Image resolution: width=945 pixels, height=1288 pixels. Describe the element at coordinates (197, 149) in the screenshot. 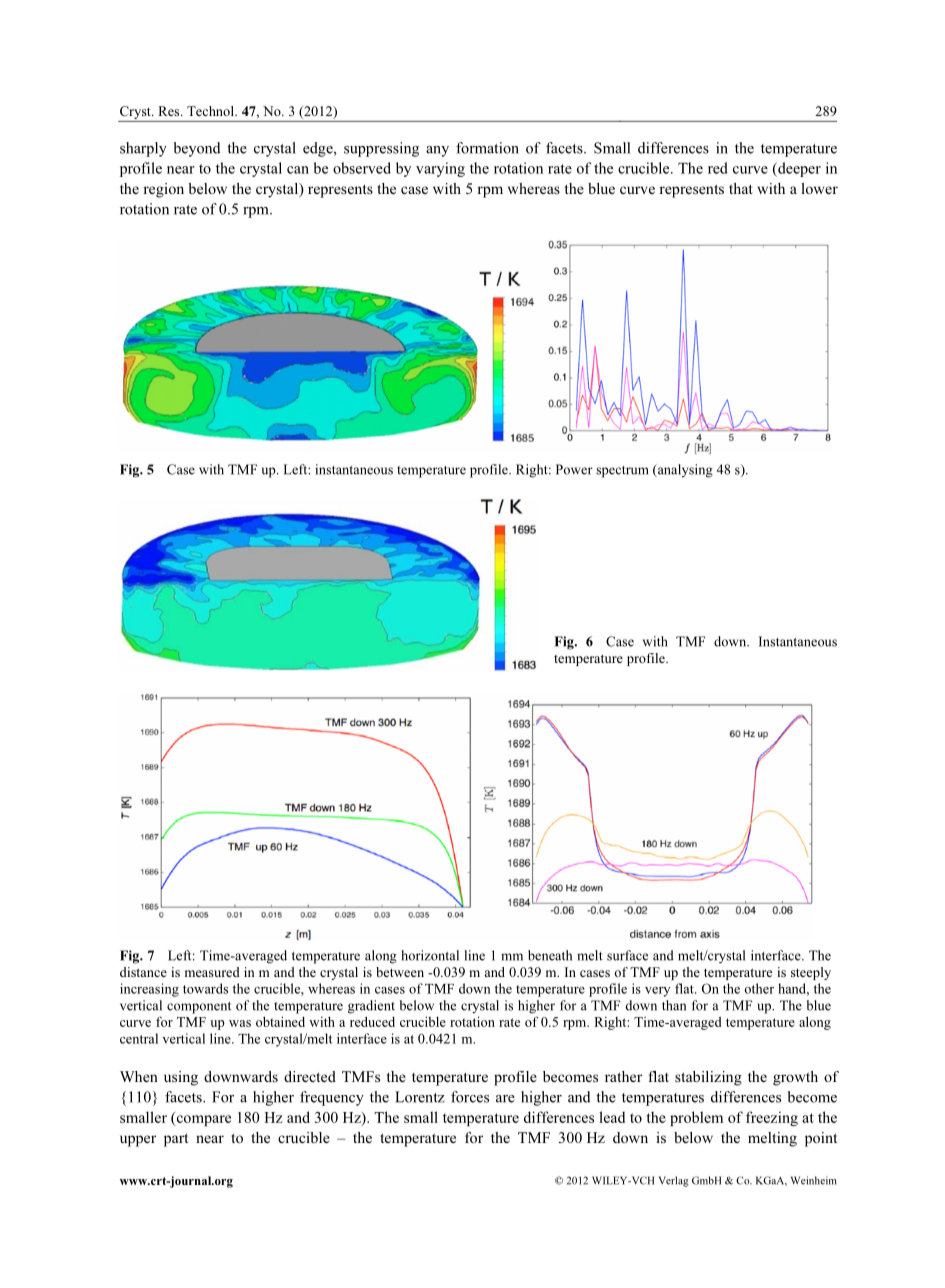

I see `beyond` at that location.
